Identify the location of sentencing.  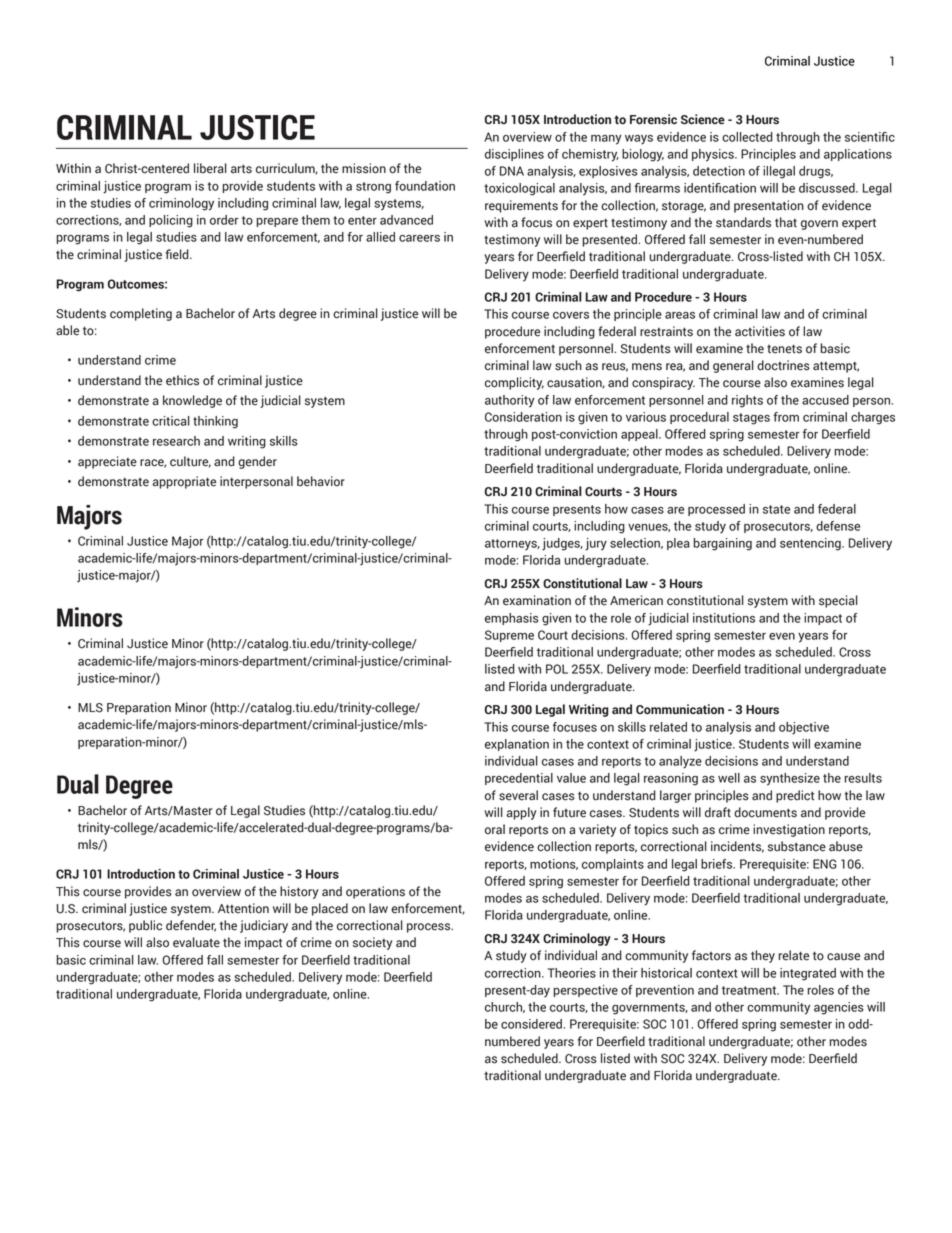
(811, 544).
